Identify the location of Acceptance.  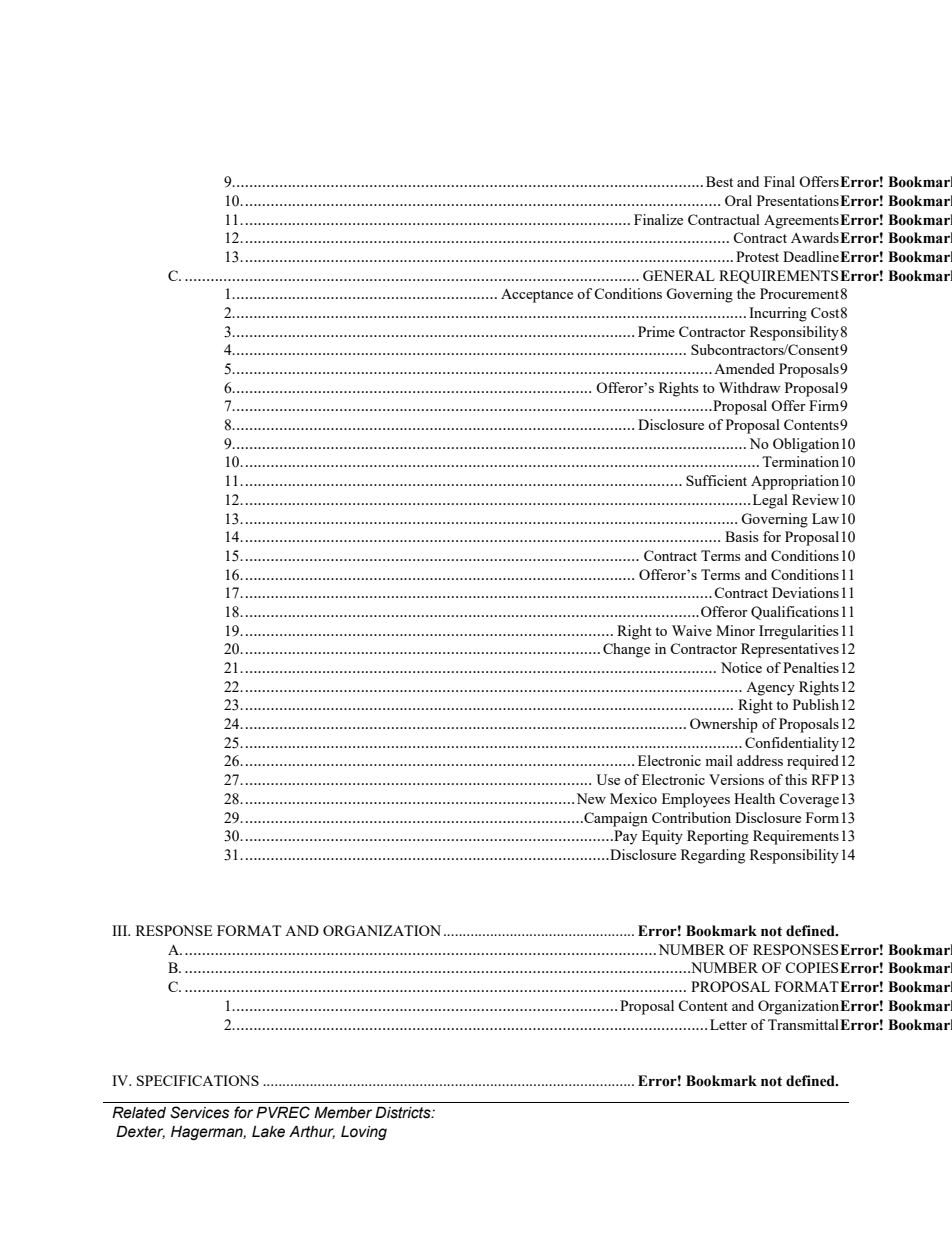
(537, 296).
